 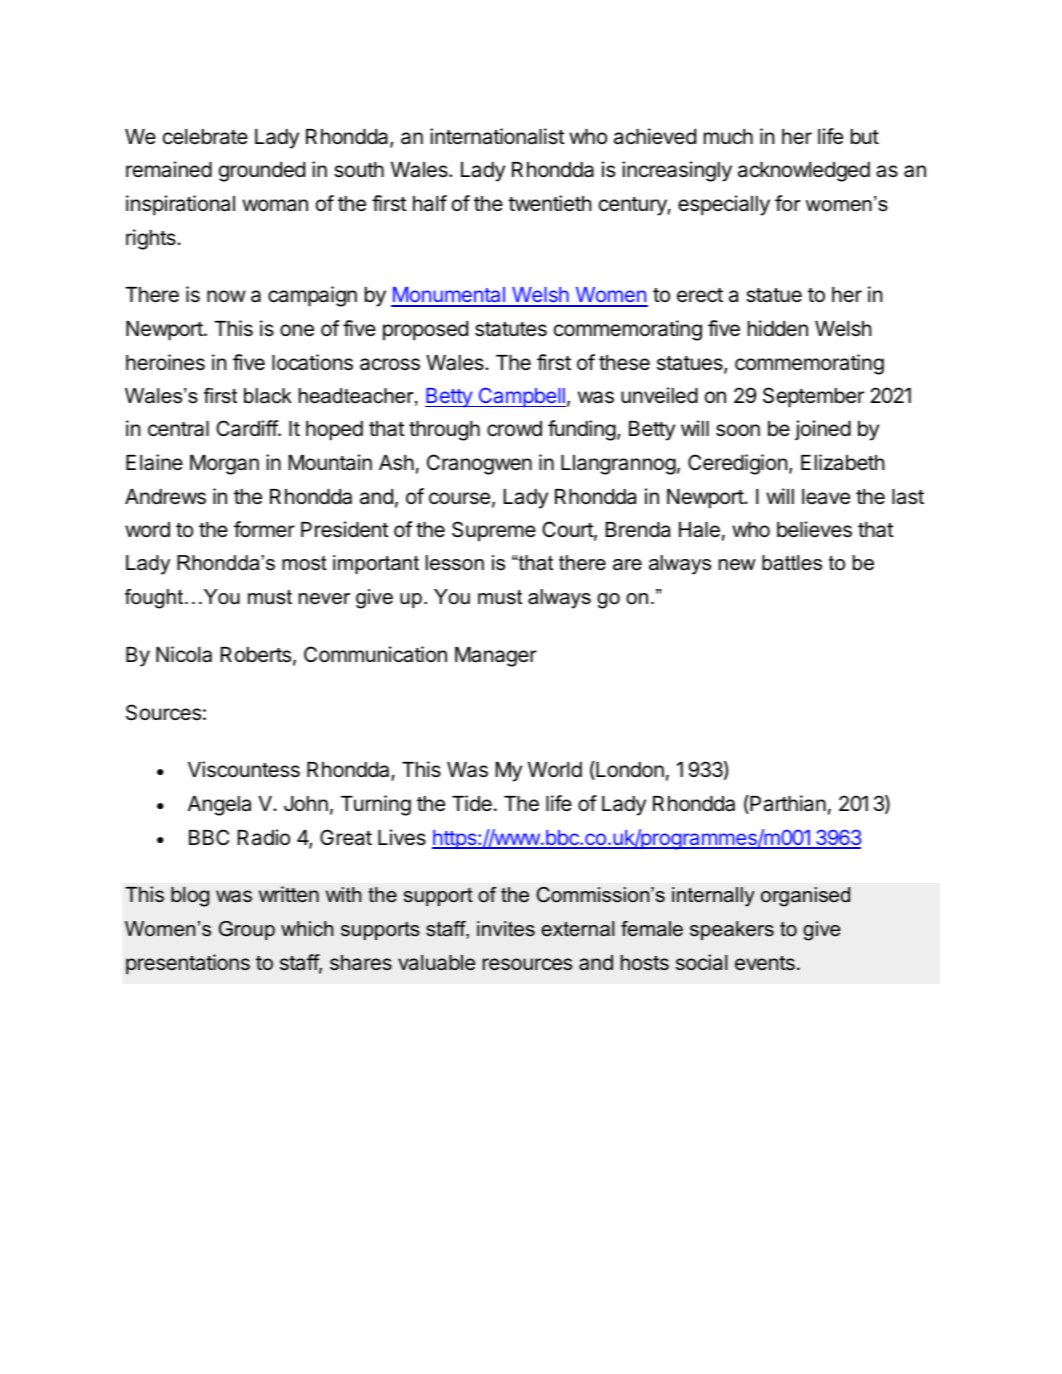 I want to click on acknowledged, so click(x=804, y=172).
